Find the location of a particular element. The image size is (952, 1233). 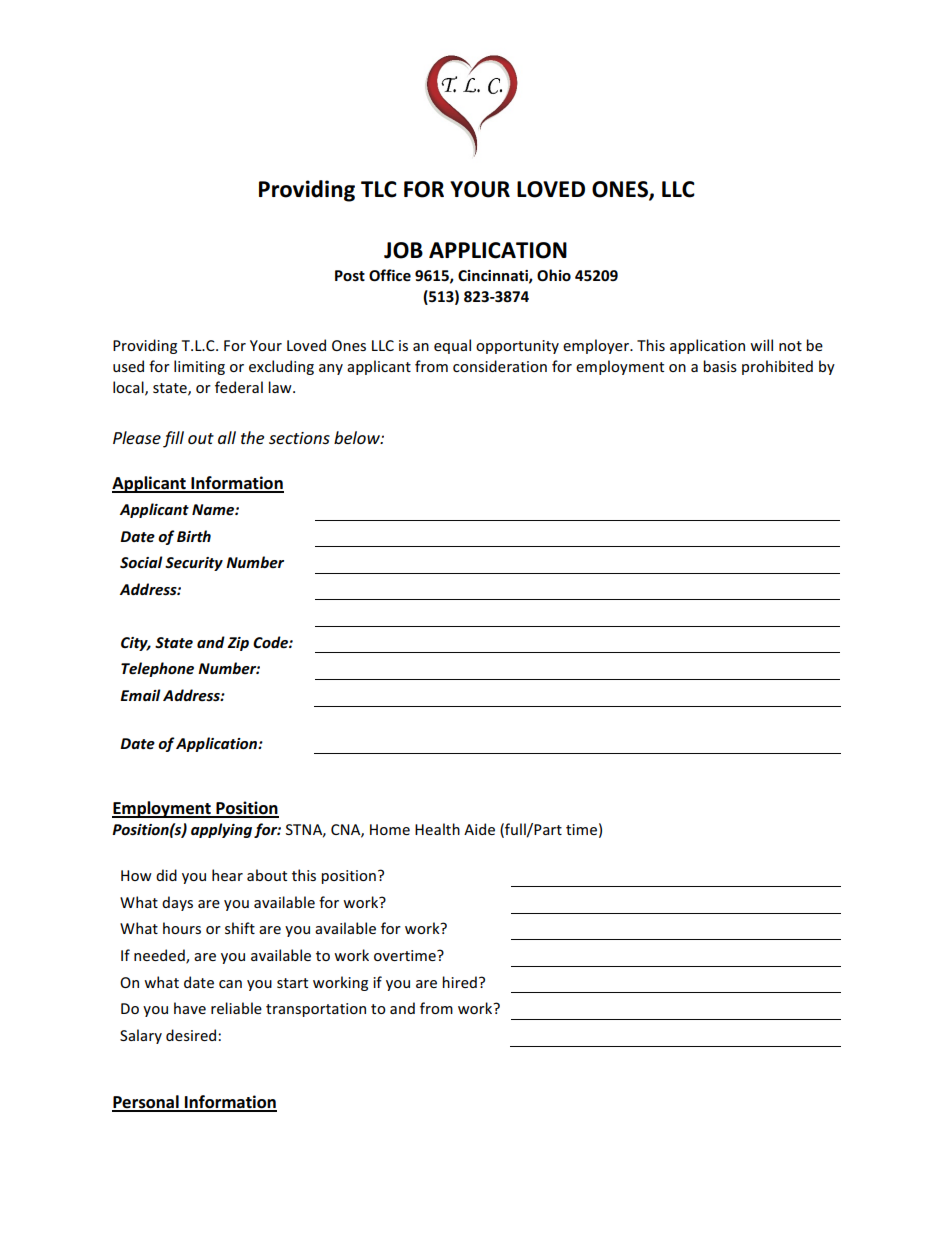

all is located at coordinates (227, 437).
